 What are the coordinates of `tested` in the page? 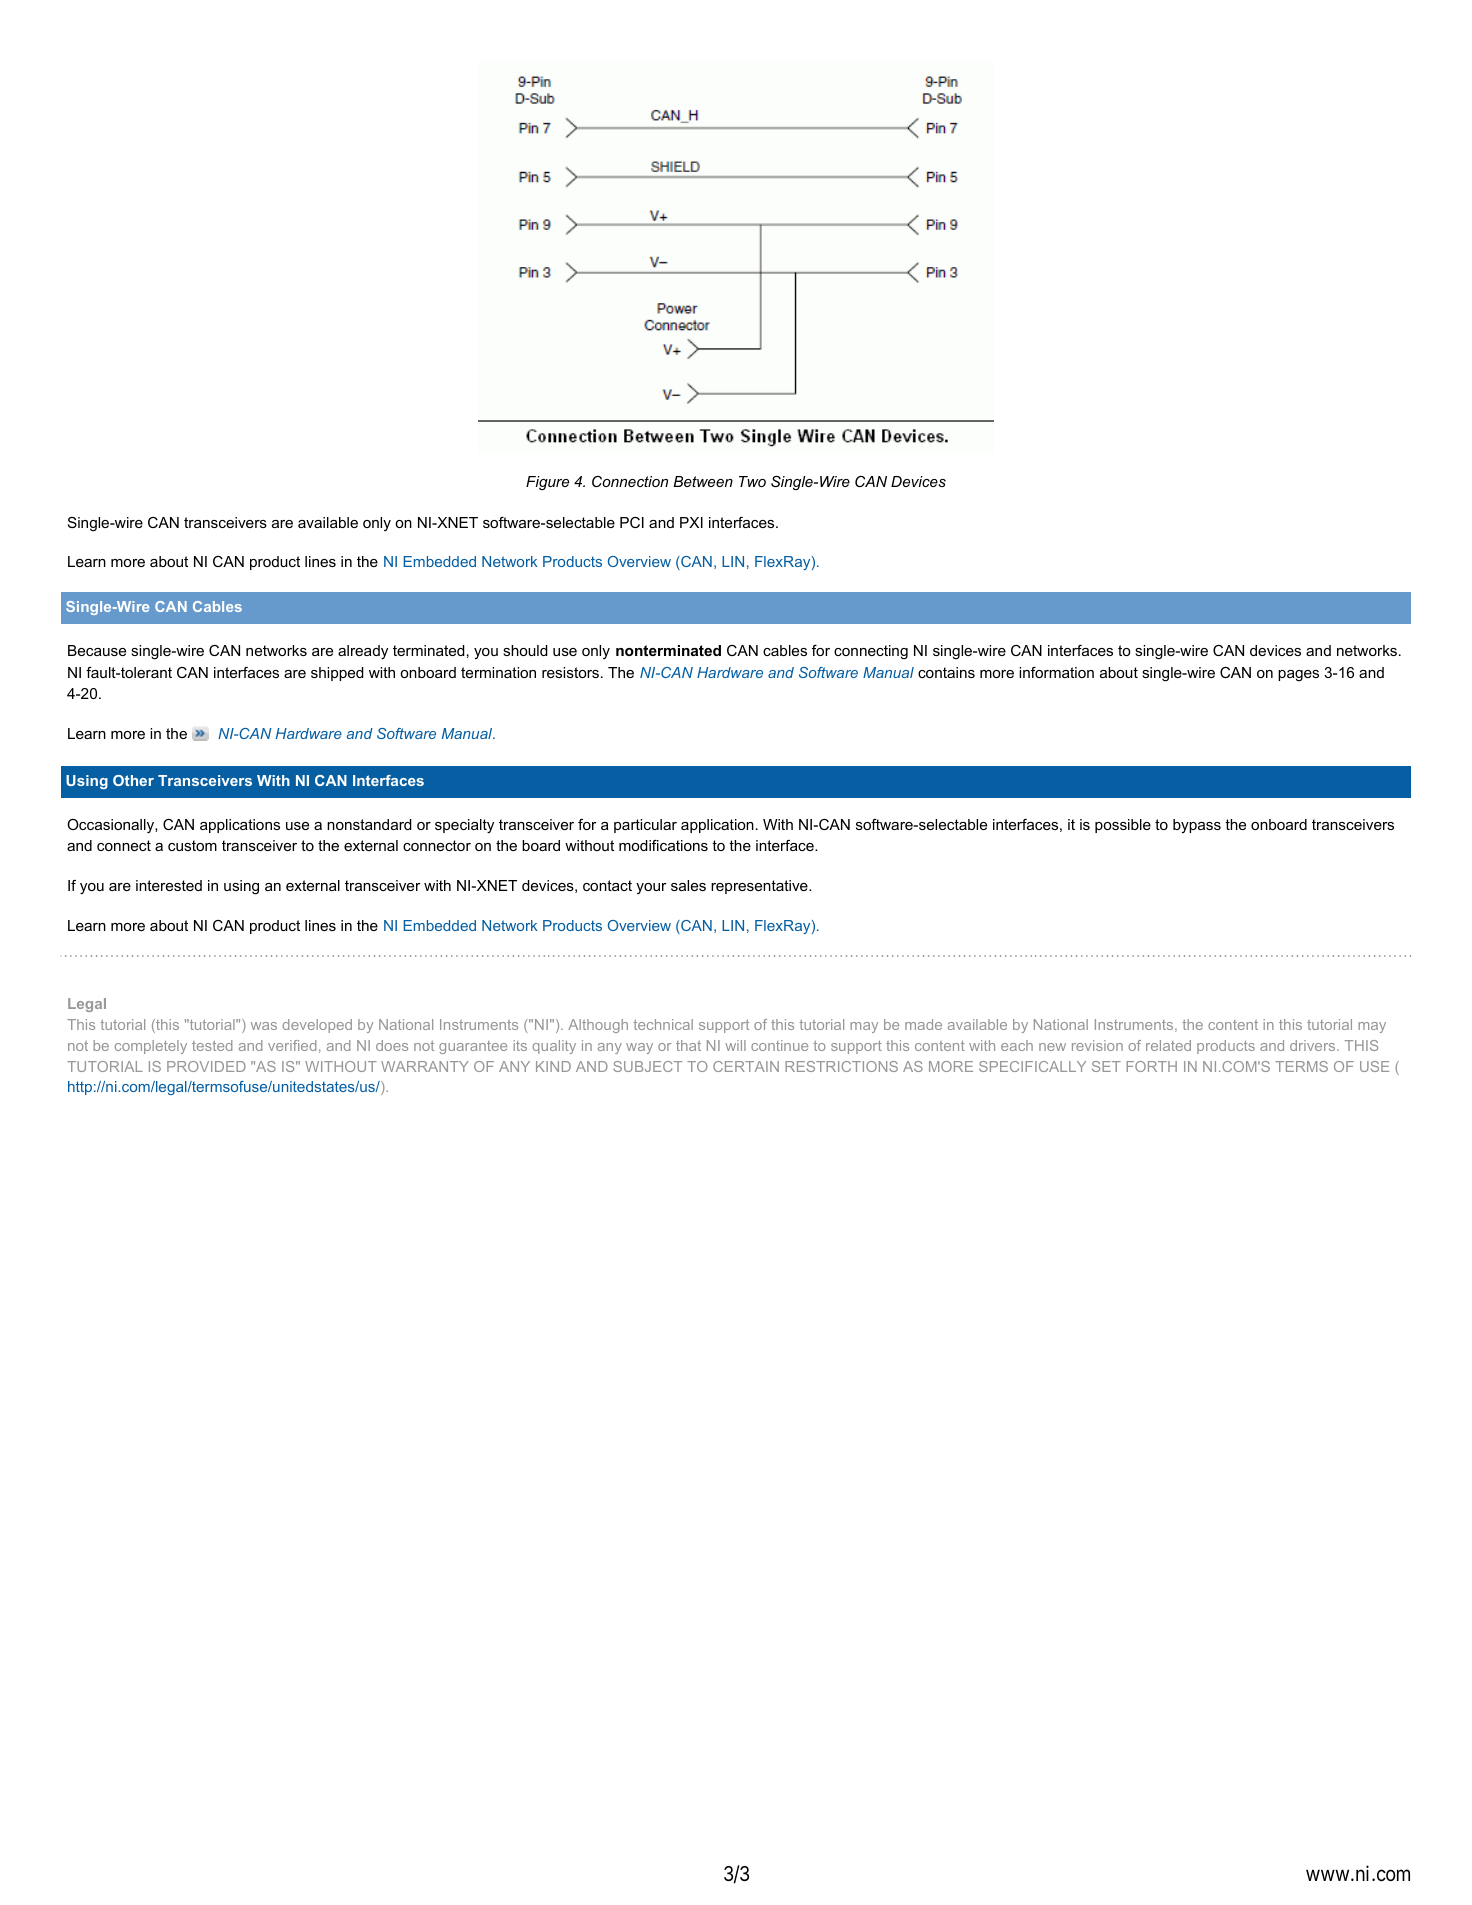 It's located at (212, 1045).
